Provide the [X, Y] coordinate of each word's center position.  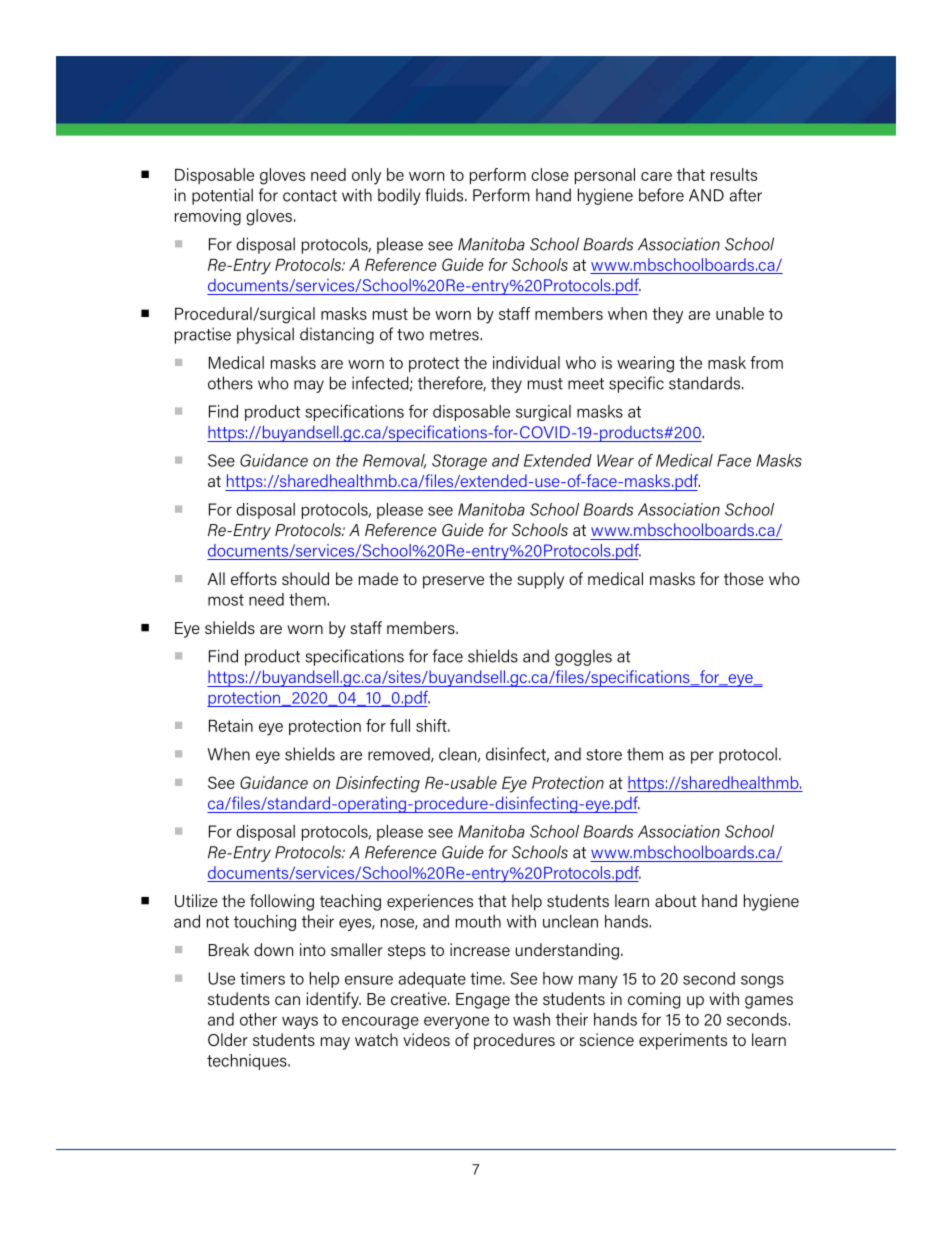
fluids [445, 195]
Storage [459, 462]
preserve [453, 582]
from [766, 362]
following [282, 902]
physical [265, 335]
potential [222, 196]
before [661, 195]
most [226, 600]
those [744, 578]
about [676, 900]
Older [228, 1039]
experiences [430, 902]
